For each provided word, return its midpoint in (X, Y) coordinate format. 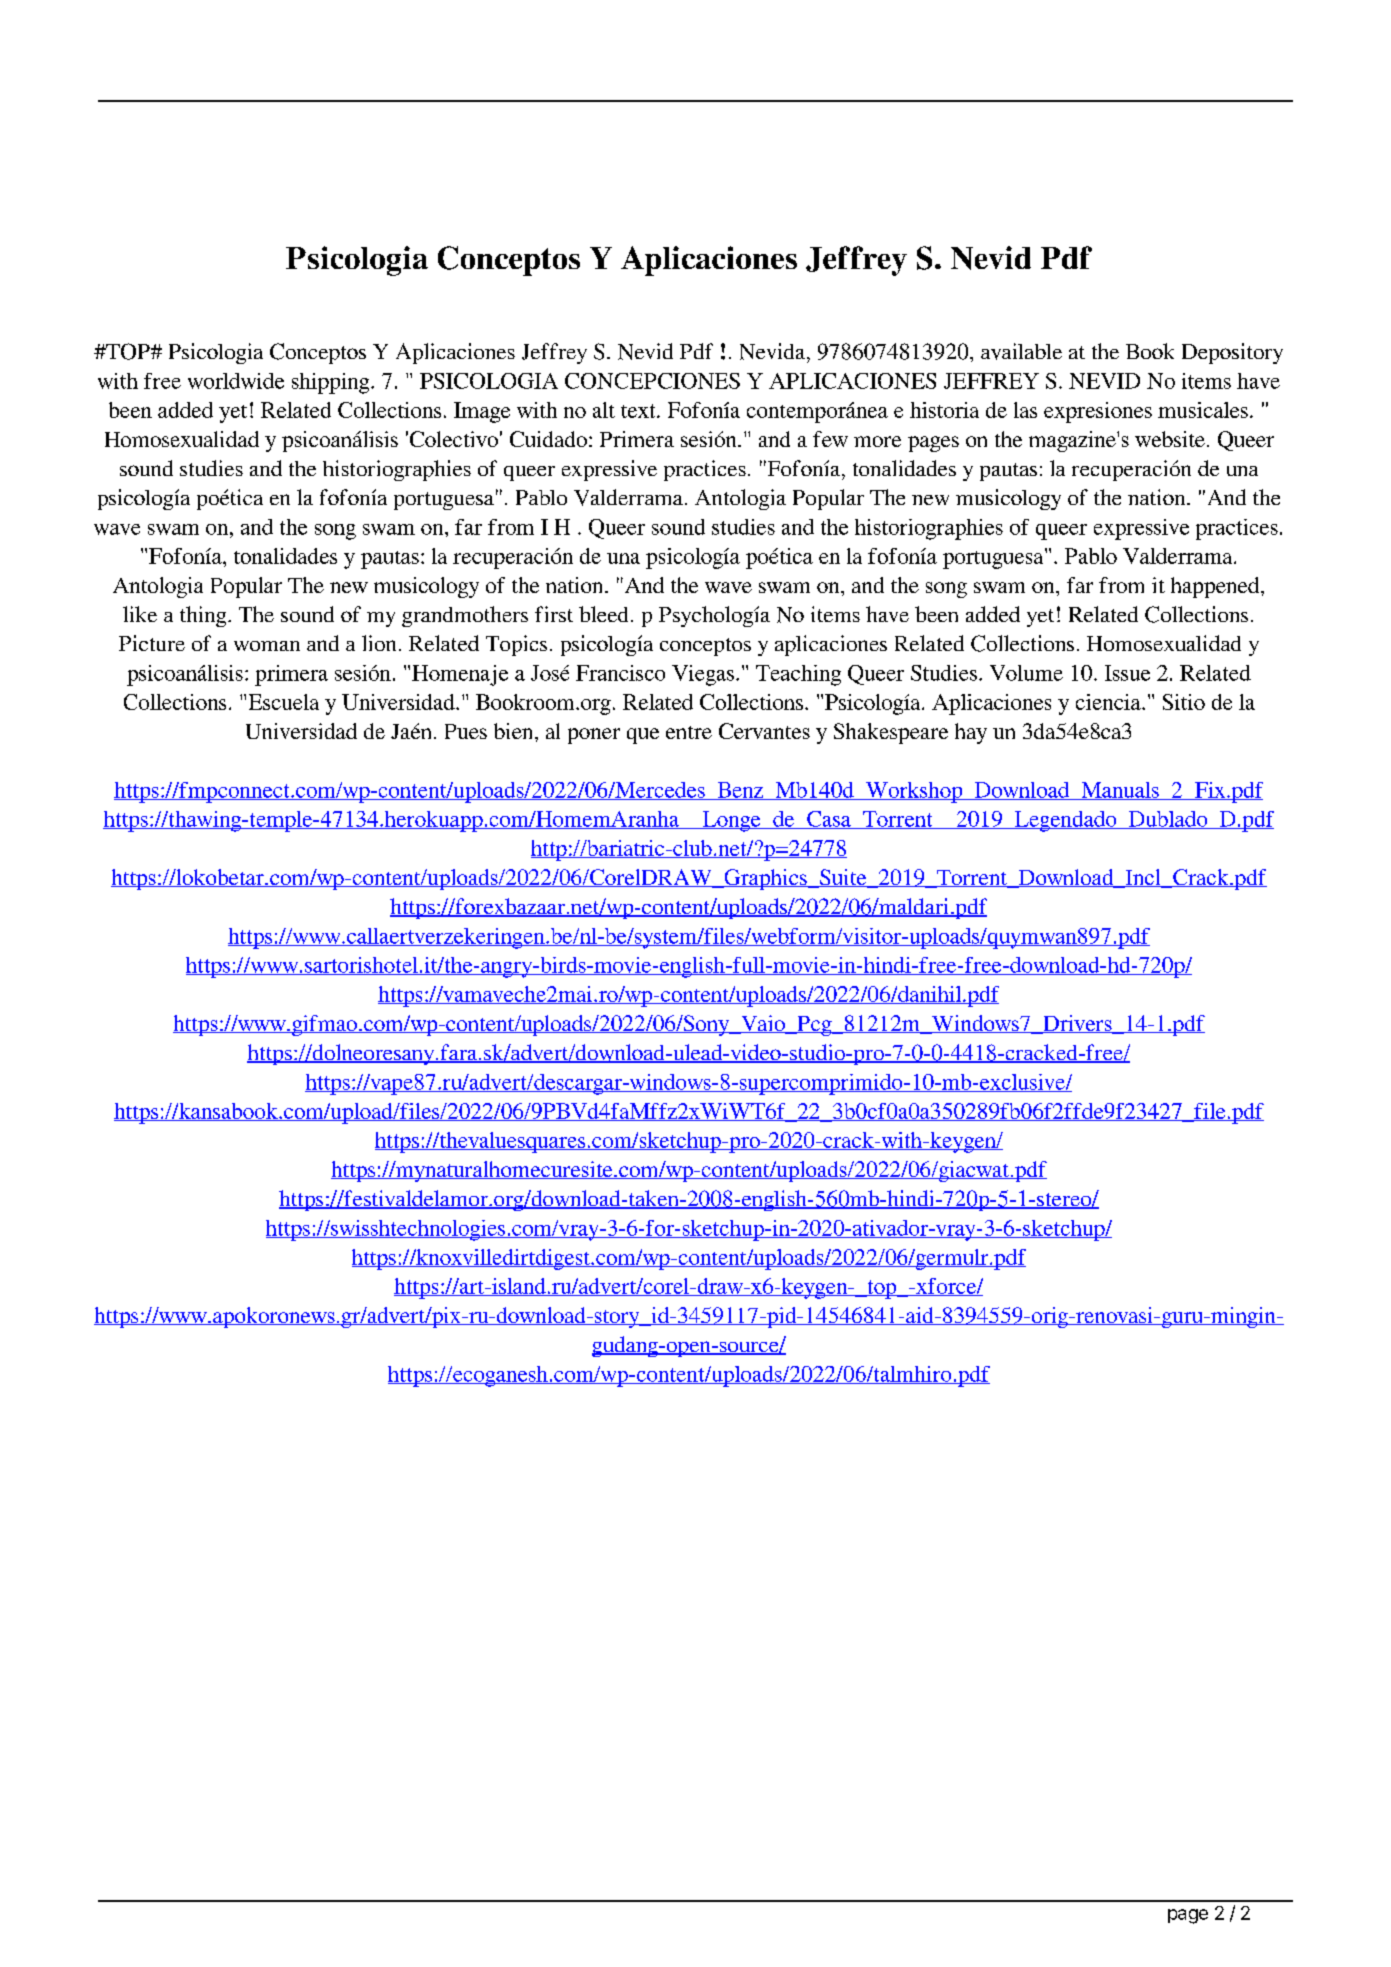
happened (1216, 587)
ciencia (1109, 702)
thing (204, 616)
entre (689, 732)
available (1021, 351)
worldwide (236, 381)
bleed (605, 614)
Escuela (284, 702)
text (639, 411)
